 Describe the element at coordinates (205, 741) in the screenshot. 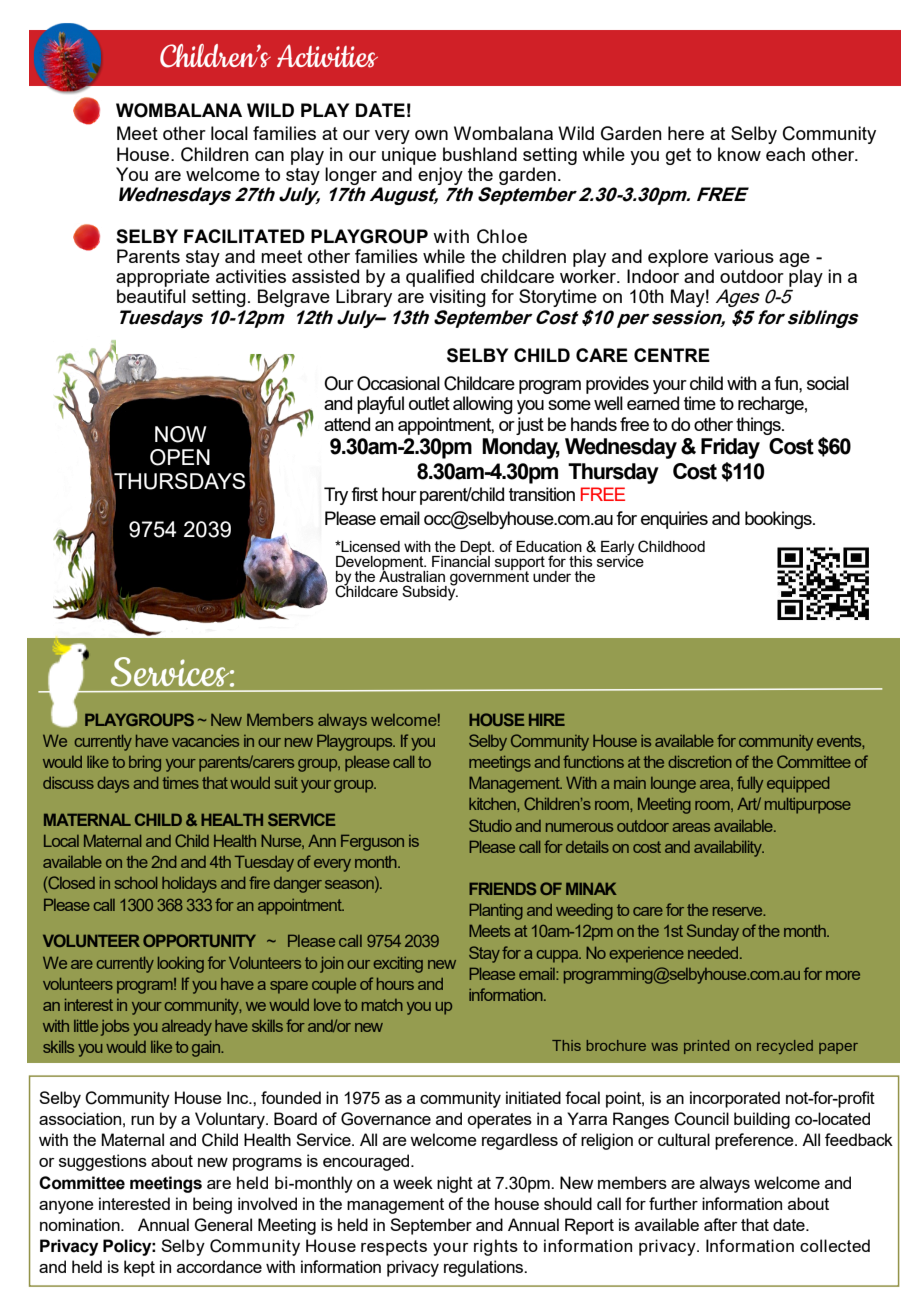

I see `vacancies` at that location.
